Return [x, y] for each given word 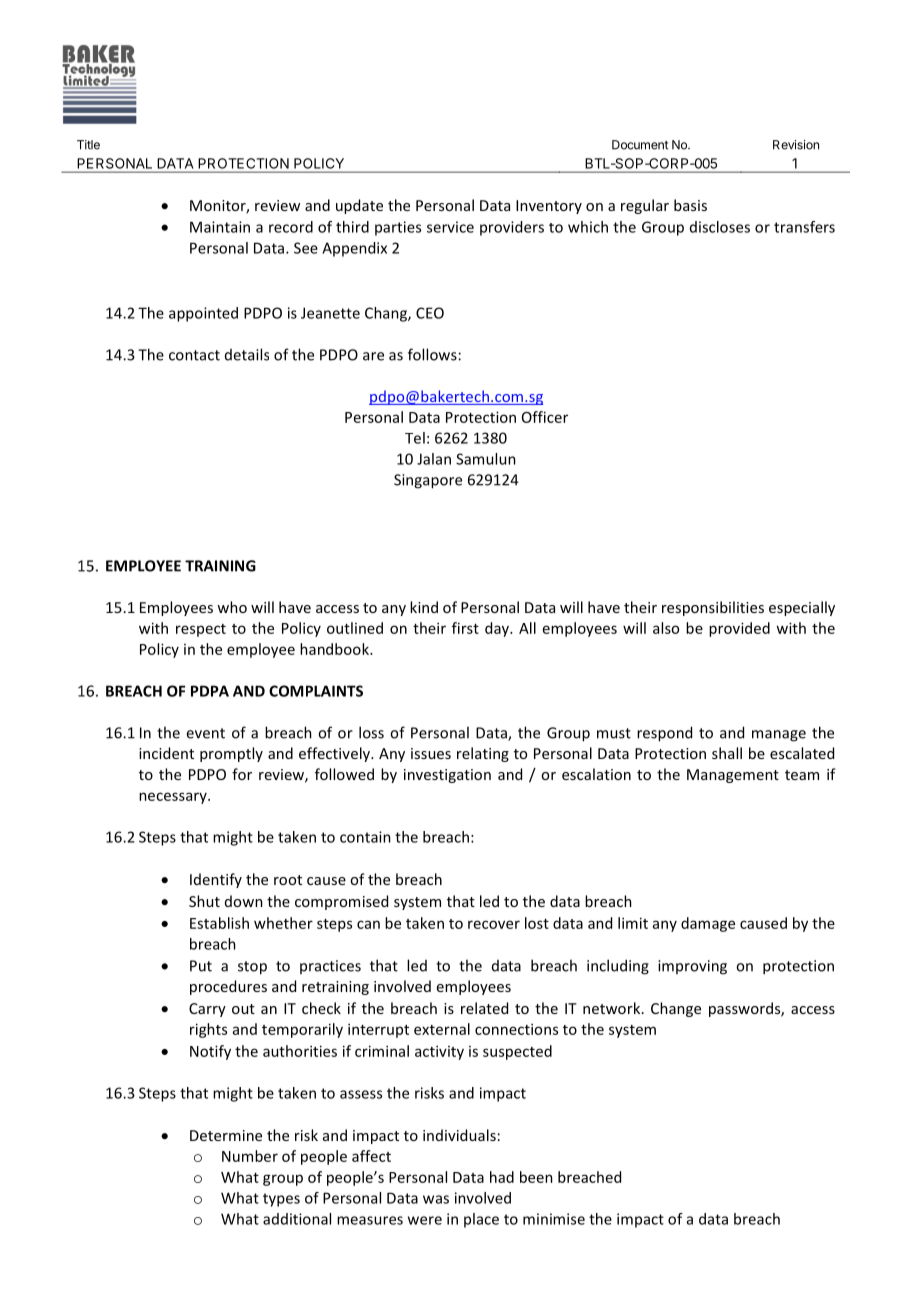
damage [708, 924]
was [436, 1199]
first [465, 628]
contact [194, 355]
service [450, 227]
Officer [545, 417]
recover [494, 924]
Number [250, 1156]
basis [690, 205]
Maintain [220, 227]
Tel [415, 438]
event [205, 733]
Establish [219, 923]
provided [739, 629]
